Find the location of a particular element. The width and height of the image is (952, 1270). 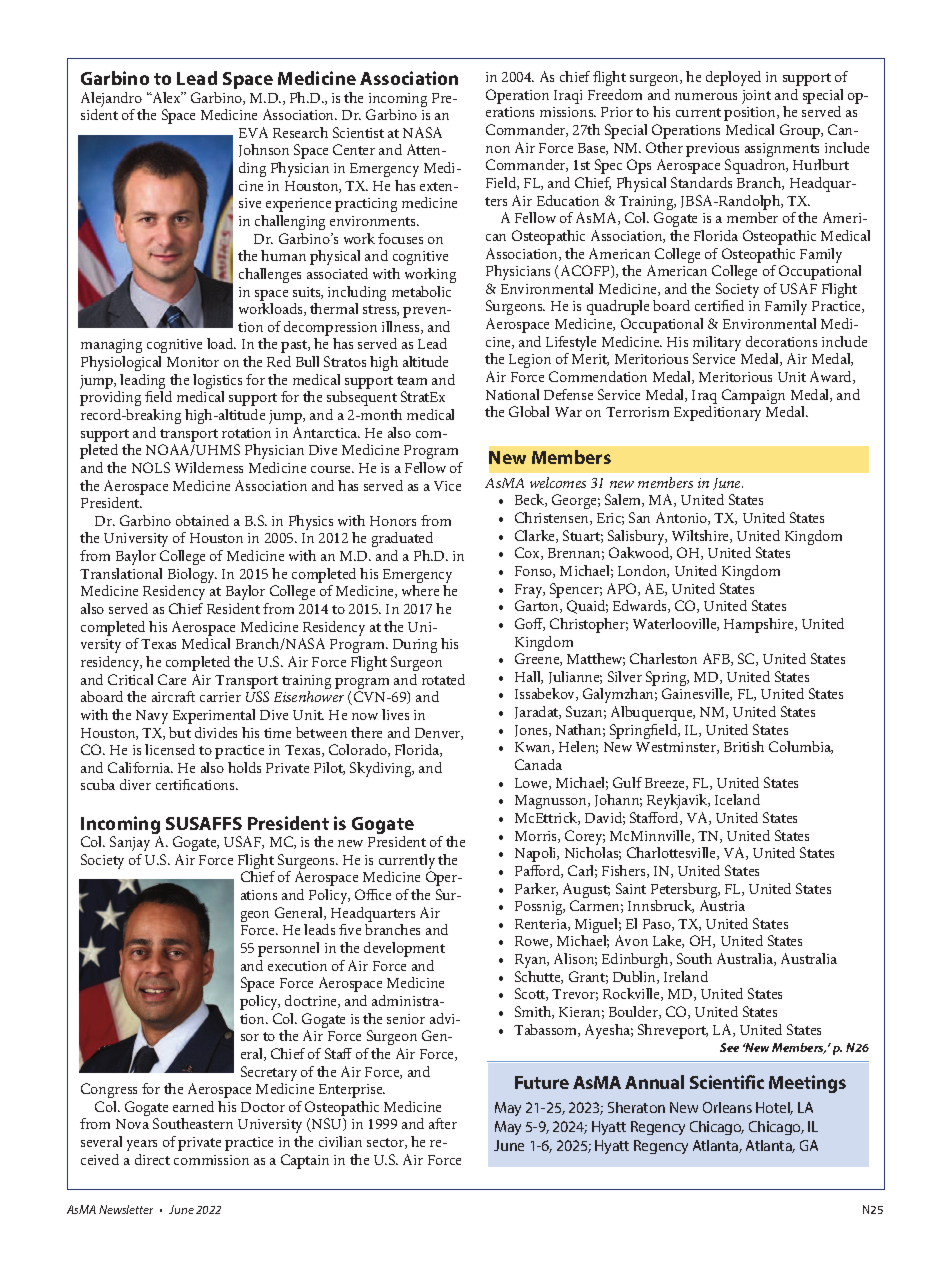

commission is located at coordinates (211, 1160).
